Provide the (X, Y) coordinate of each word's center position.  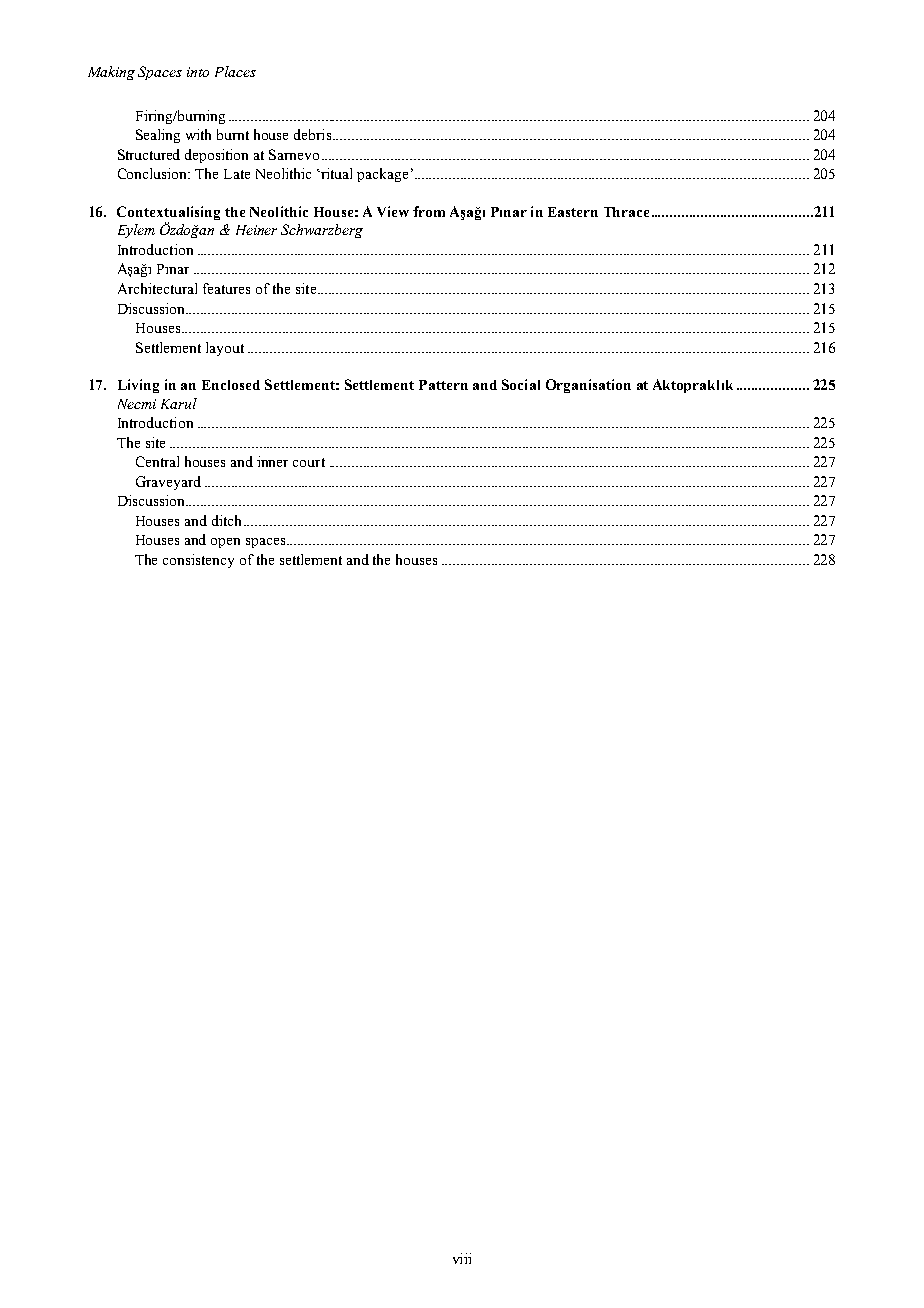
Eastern (573, 212)
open (225, 543)
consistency (198, 561)
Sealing (158, 136)
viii (462, 1258)
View (393, 211)
